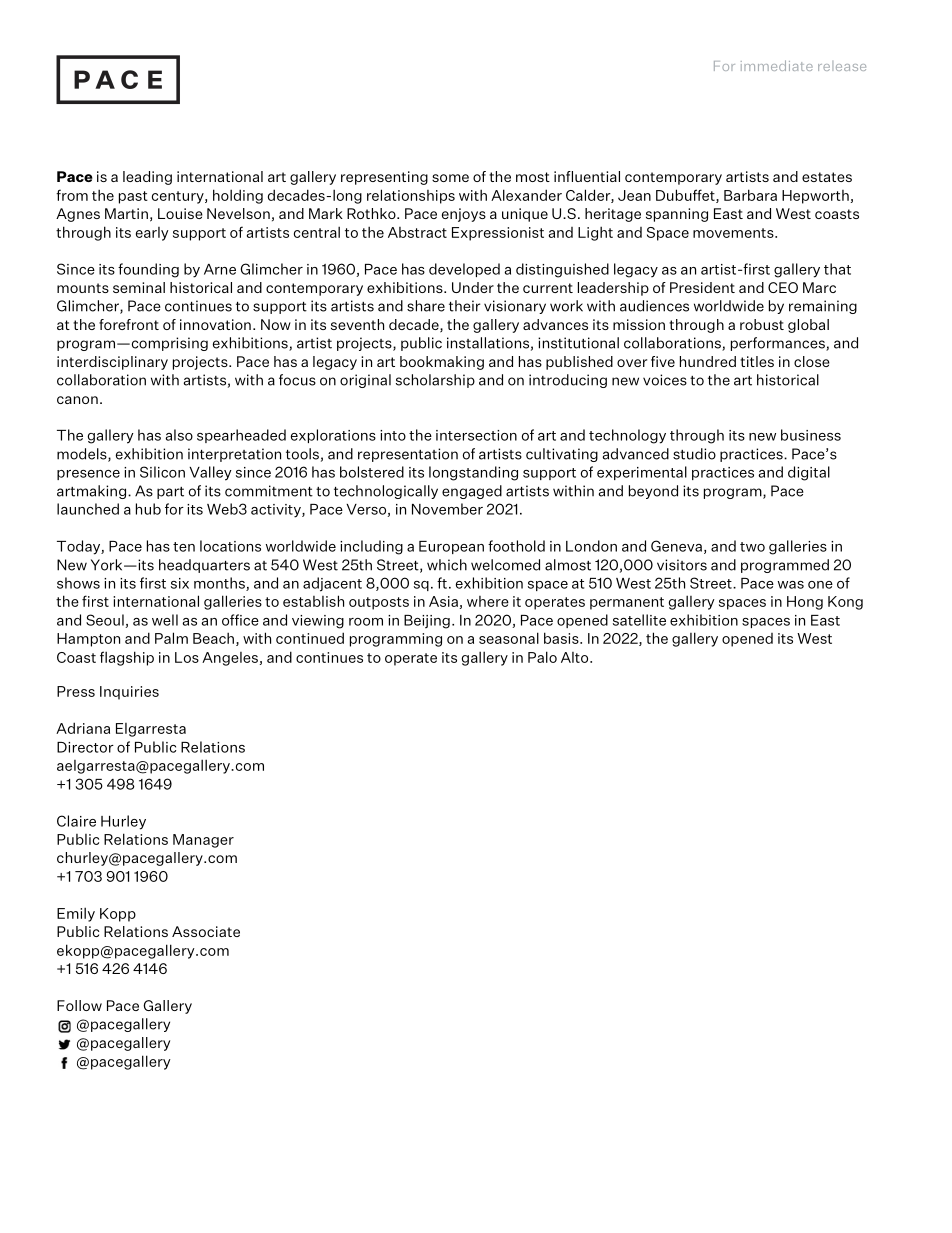 Image resolution: width=952 pixels, height=1233 pixels. Describe the element at coordinates (752, 547) in the screenshot. I see `two` at that location.
